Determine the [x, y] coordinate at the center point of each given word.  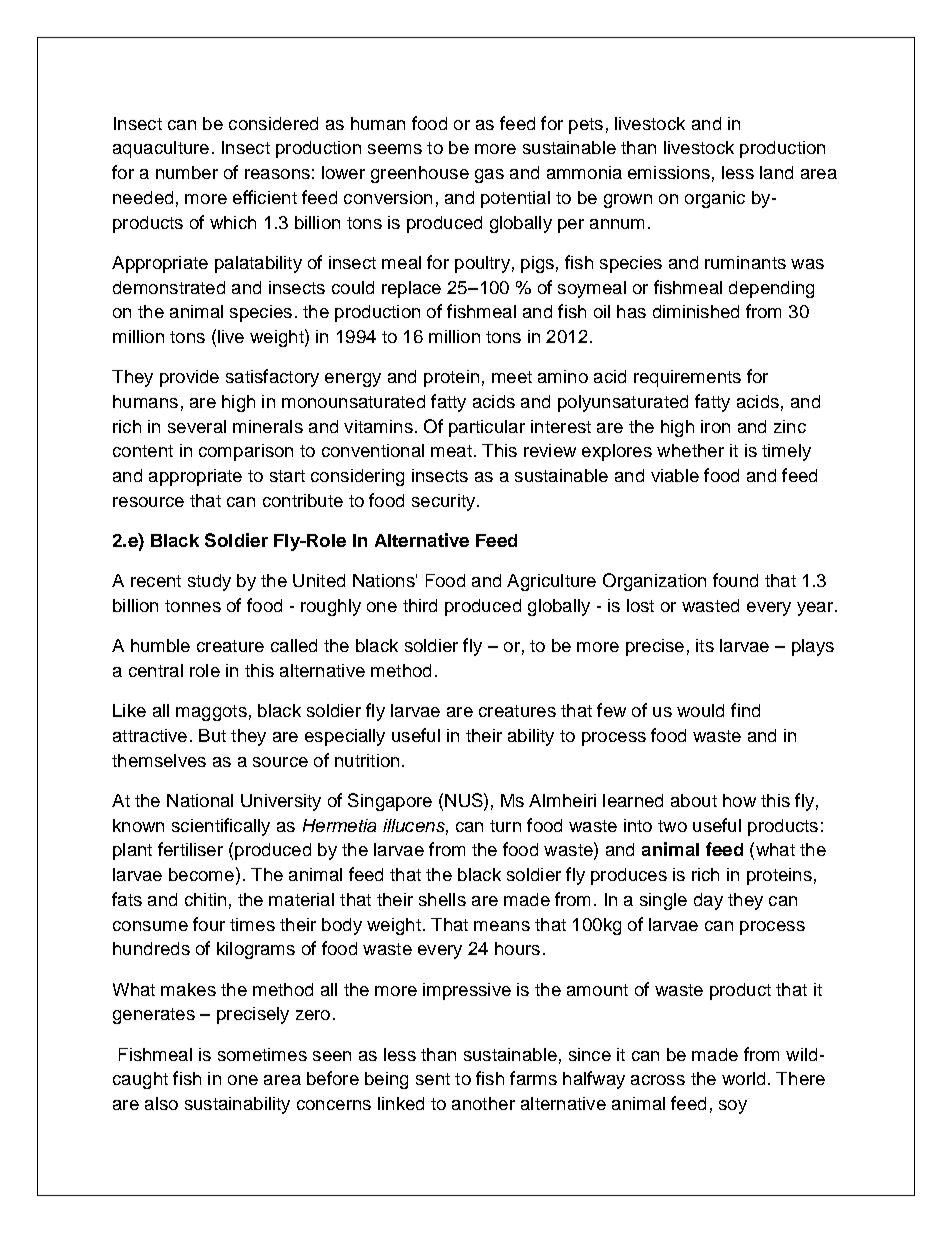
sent [433, 1079]
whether [690, 450]
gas [489, 176]
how [739, 800]
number [187, 172]
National [200, 800]
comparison [246, 452]
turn [505, 826]
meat [451, 451]
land [776, 172]
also [161, 1103]
